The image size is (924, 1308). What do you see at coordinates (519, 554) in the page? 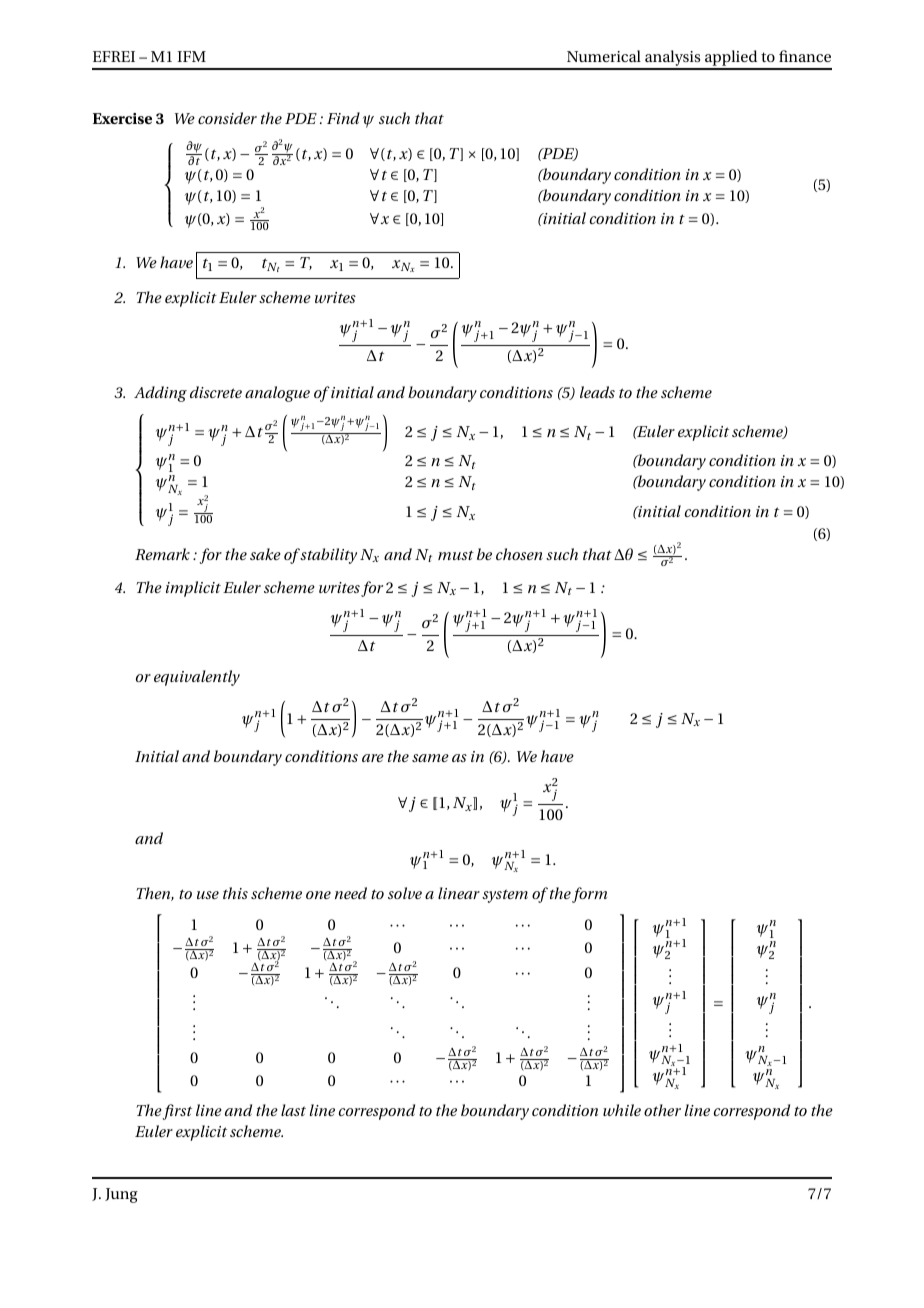
I see `chosen` at bounding box center [519, 554].
